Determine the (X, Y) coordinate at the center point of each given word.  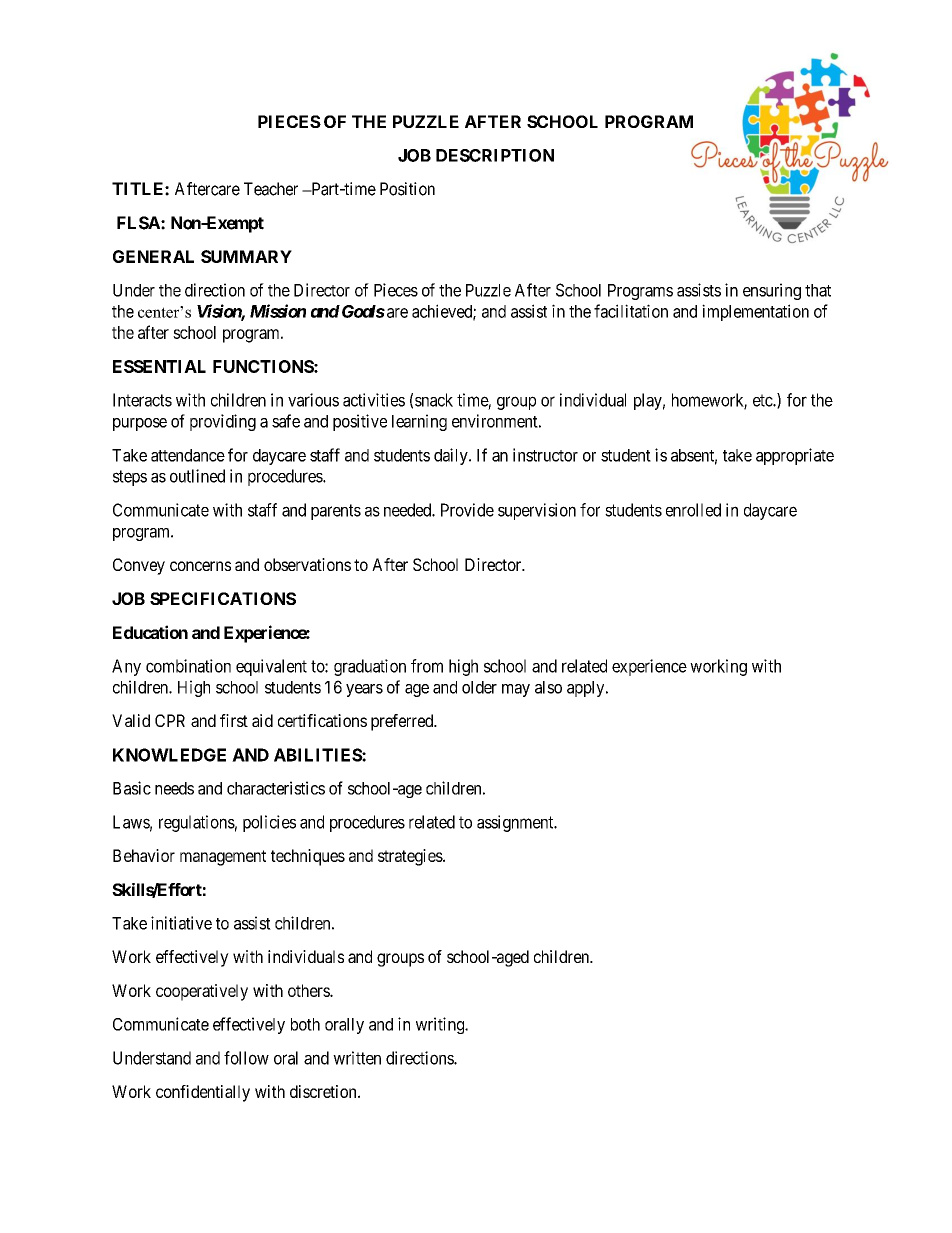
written (357, 1058)
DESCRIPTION (495, 155)
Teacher (271, 189)
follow (246, 1058)
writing (441, 1025)
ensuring (772, 291)
